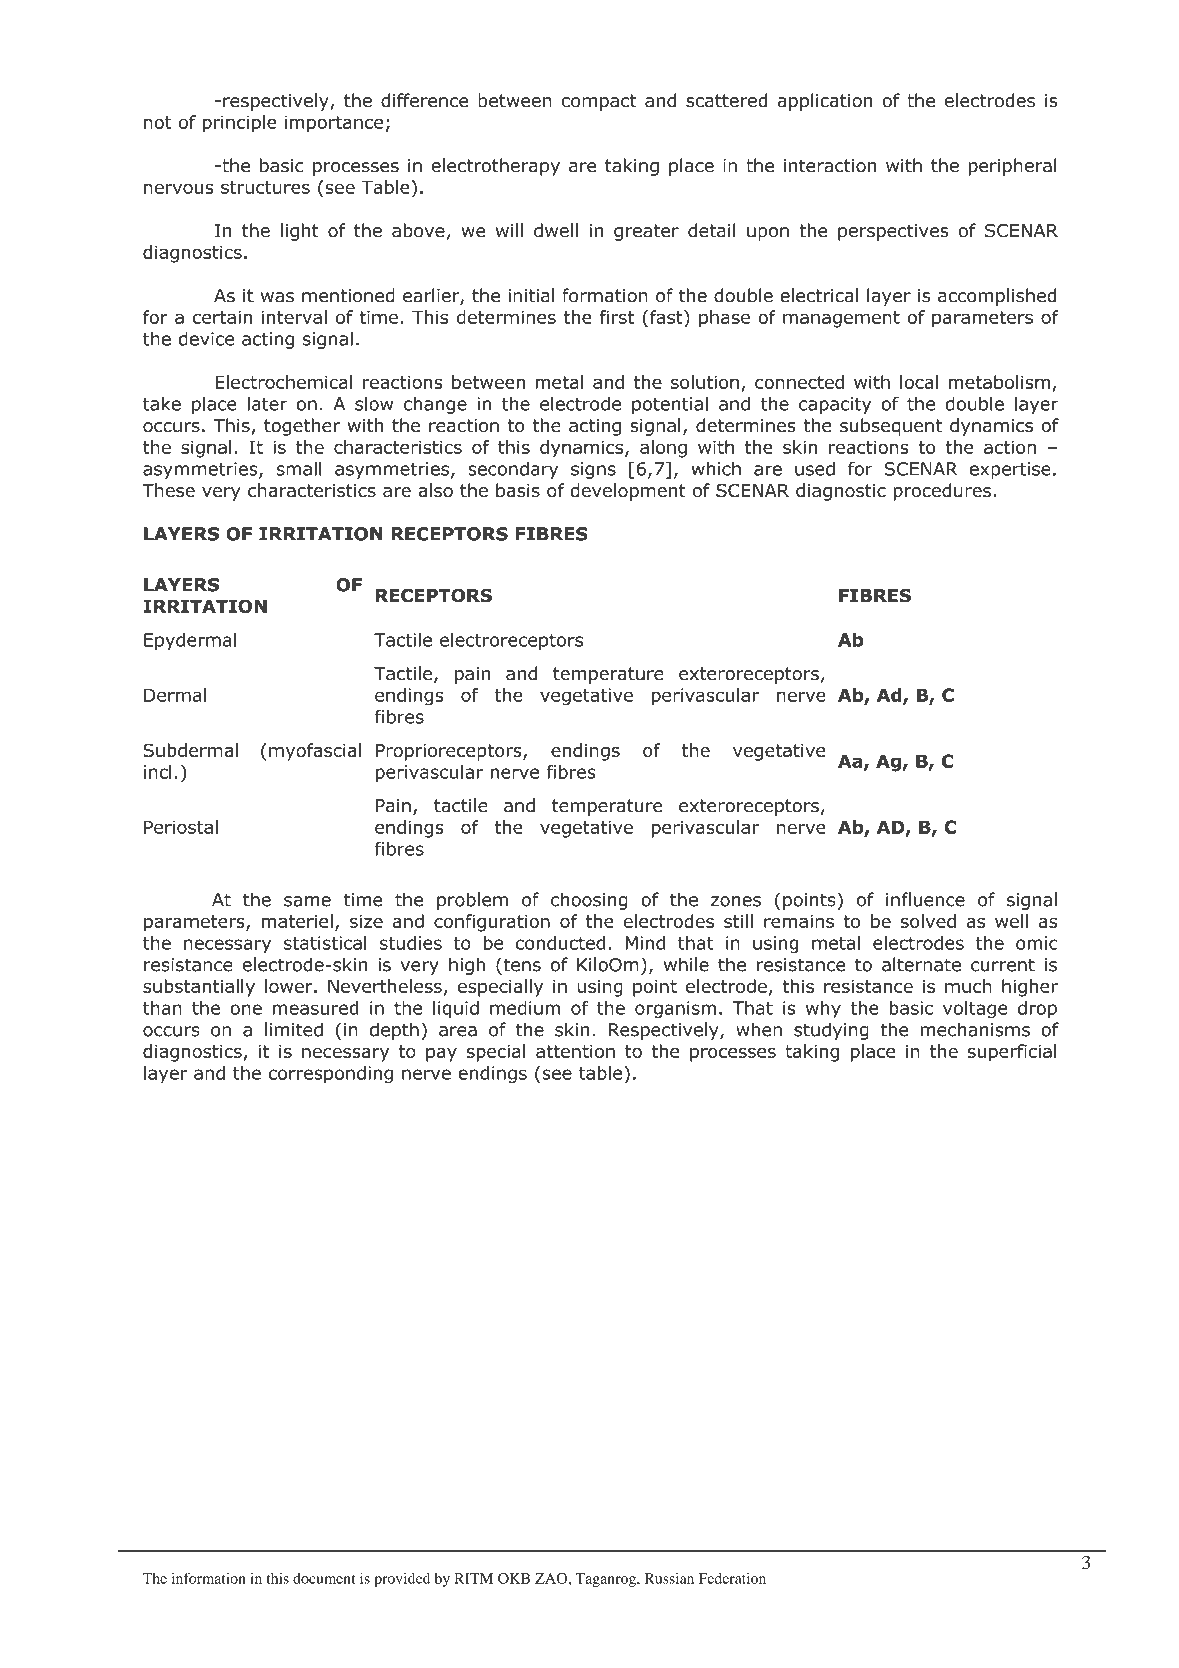 Image resolution: width=1179 pixels, height=1668 pixels. Describe the element at coordinates (560, 943) in the screenshot. I see `conducted` at that location.
